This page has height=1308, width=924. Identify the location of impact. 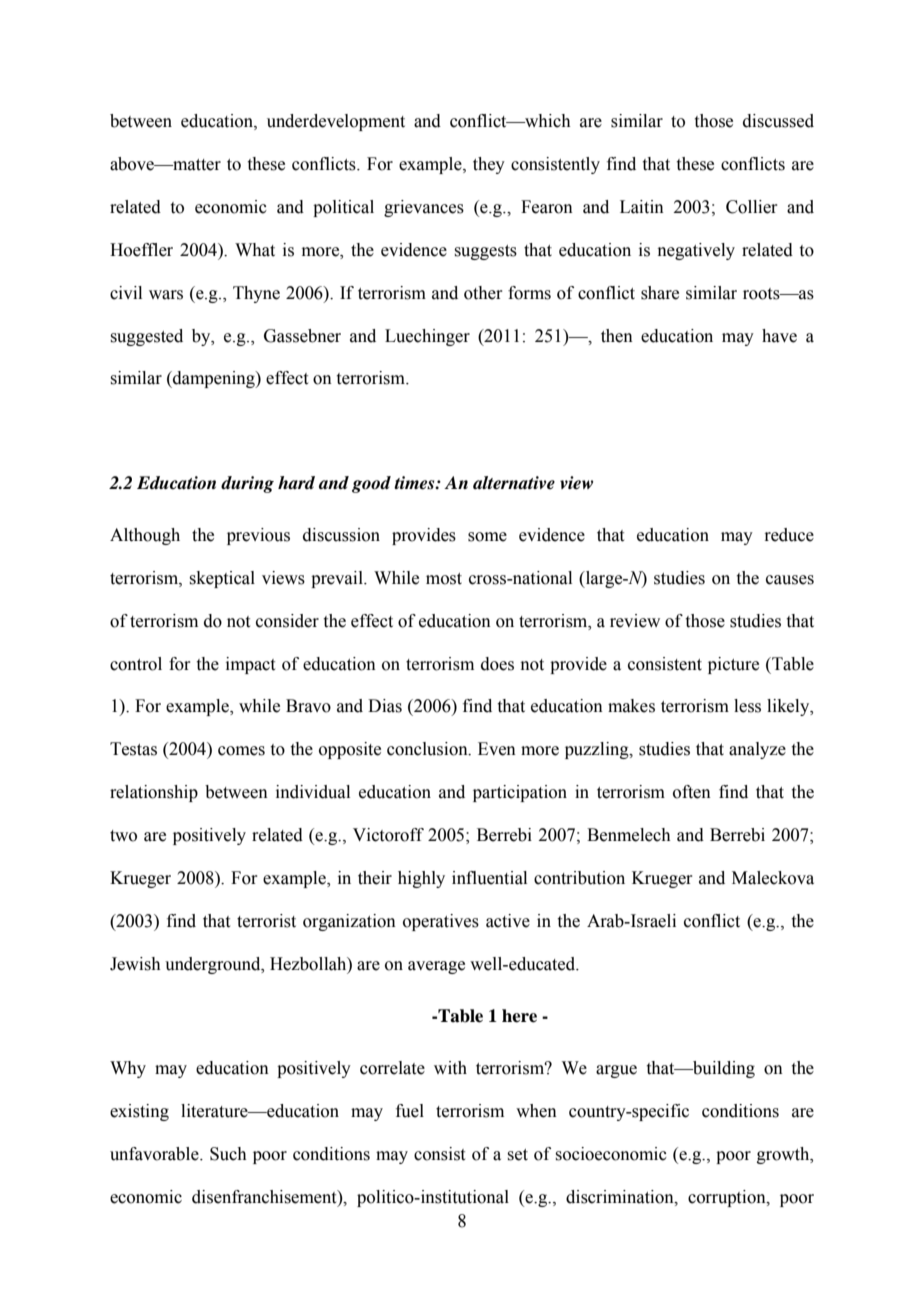
(250, 665).
